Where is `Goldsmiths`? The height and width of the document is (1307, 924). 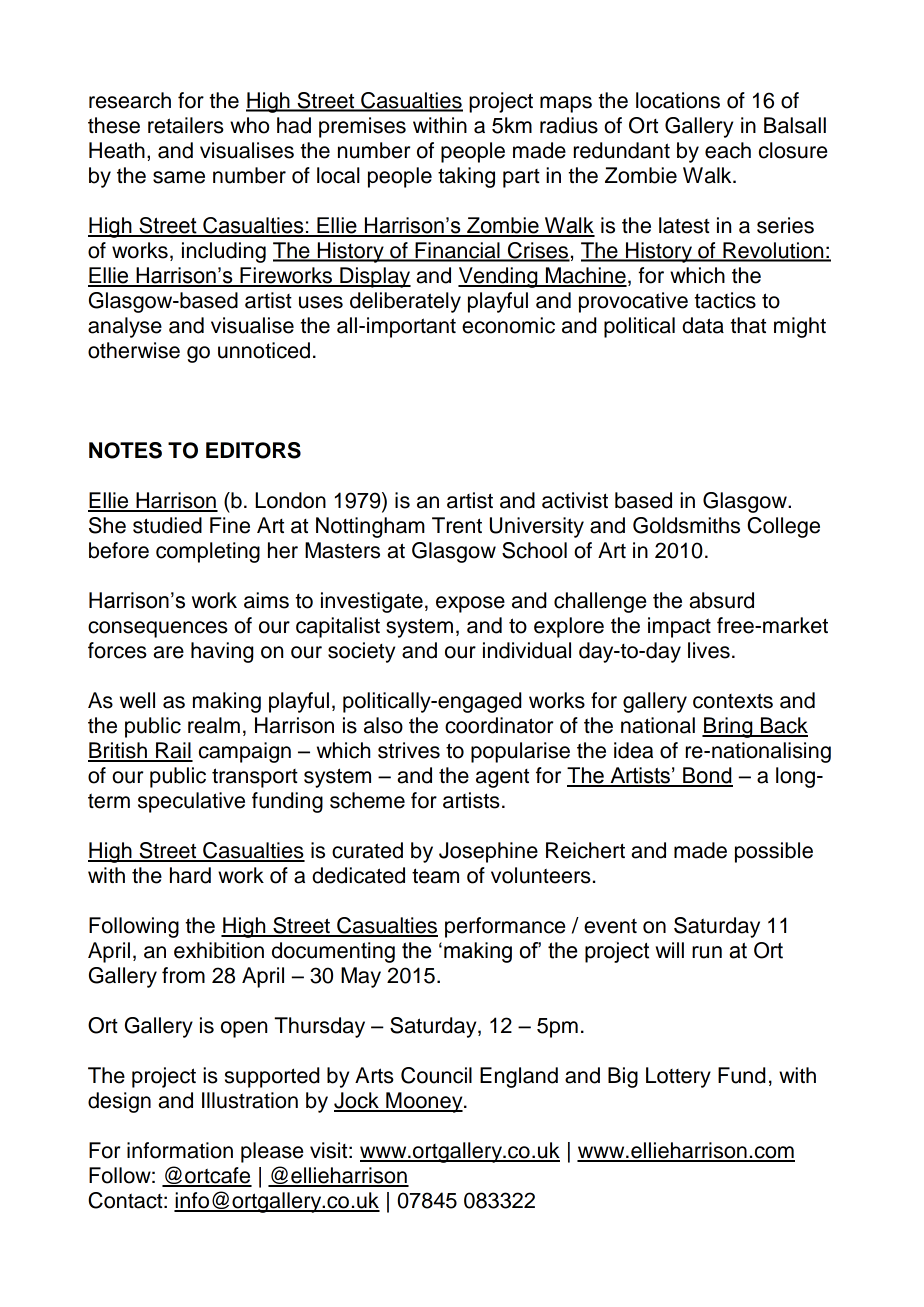 Goldsmiths is located at coordinates (686, 525).
